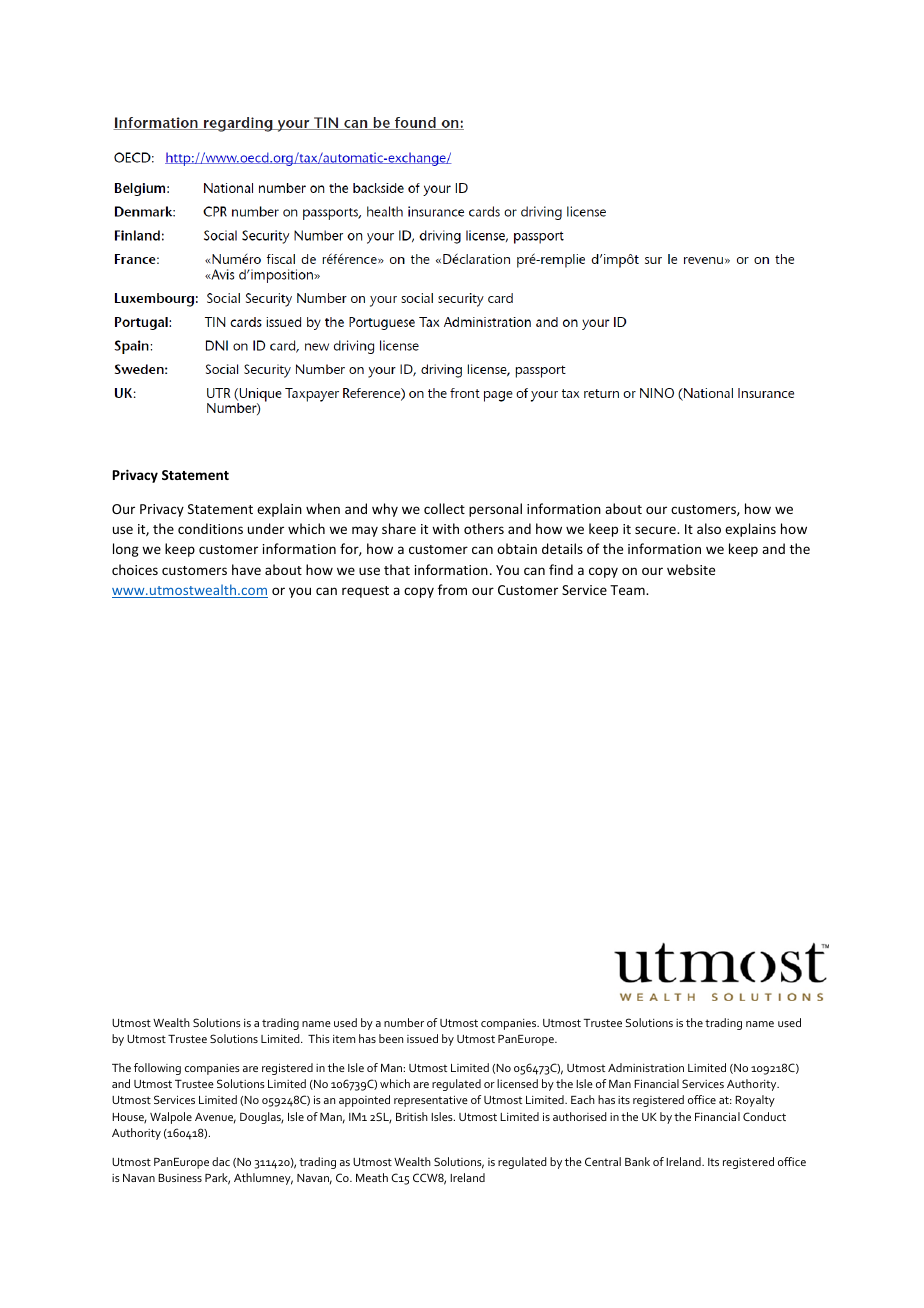 This screenshot has width=924, height=1308. I want to click on following, so click(157, 1069).
